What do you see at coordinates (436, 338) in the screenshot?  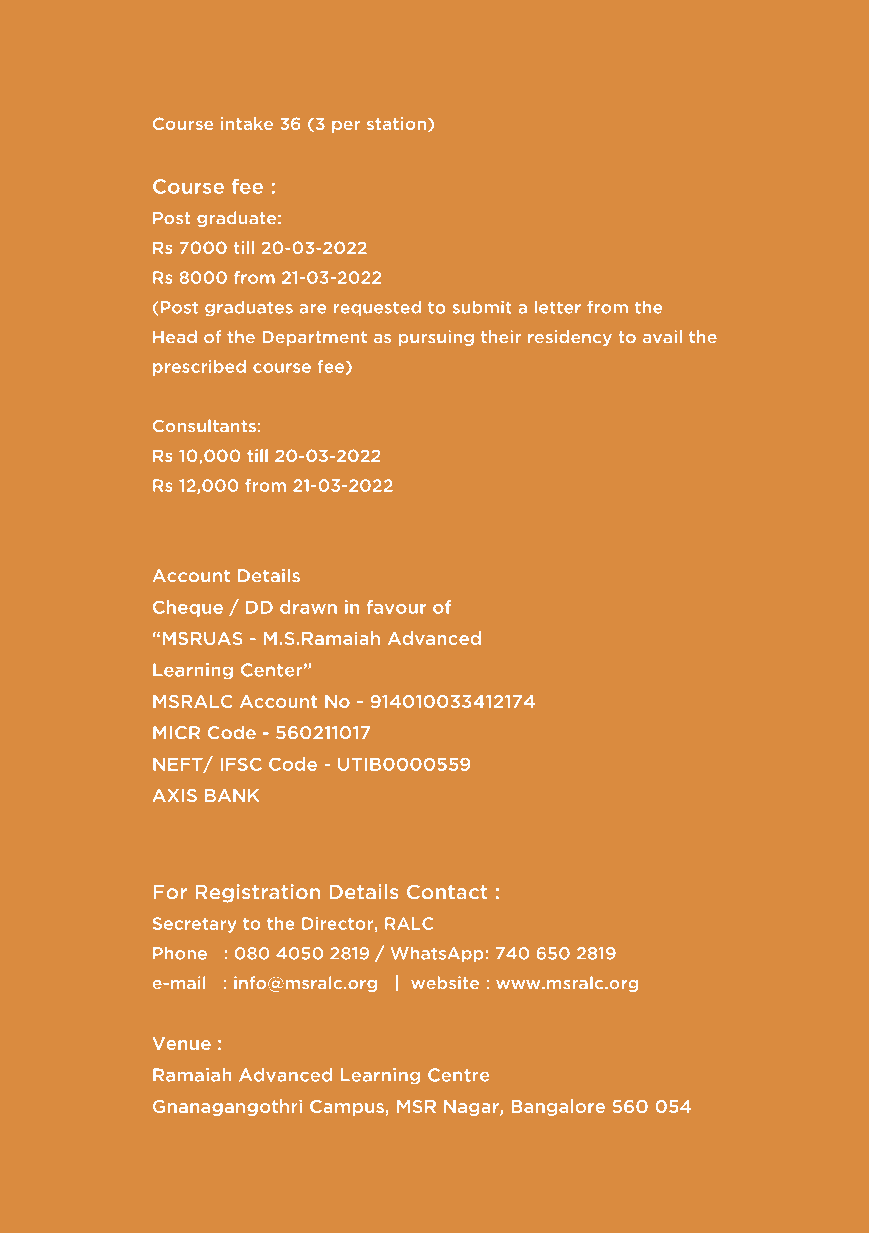 I see `pursuing` at bounding box center [436, 338].
